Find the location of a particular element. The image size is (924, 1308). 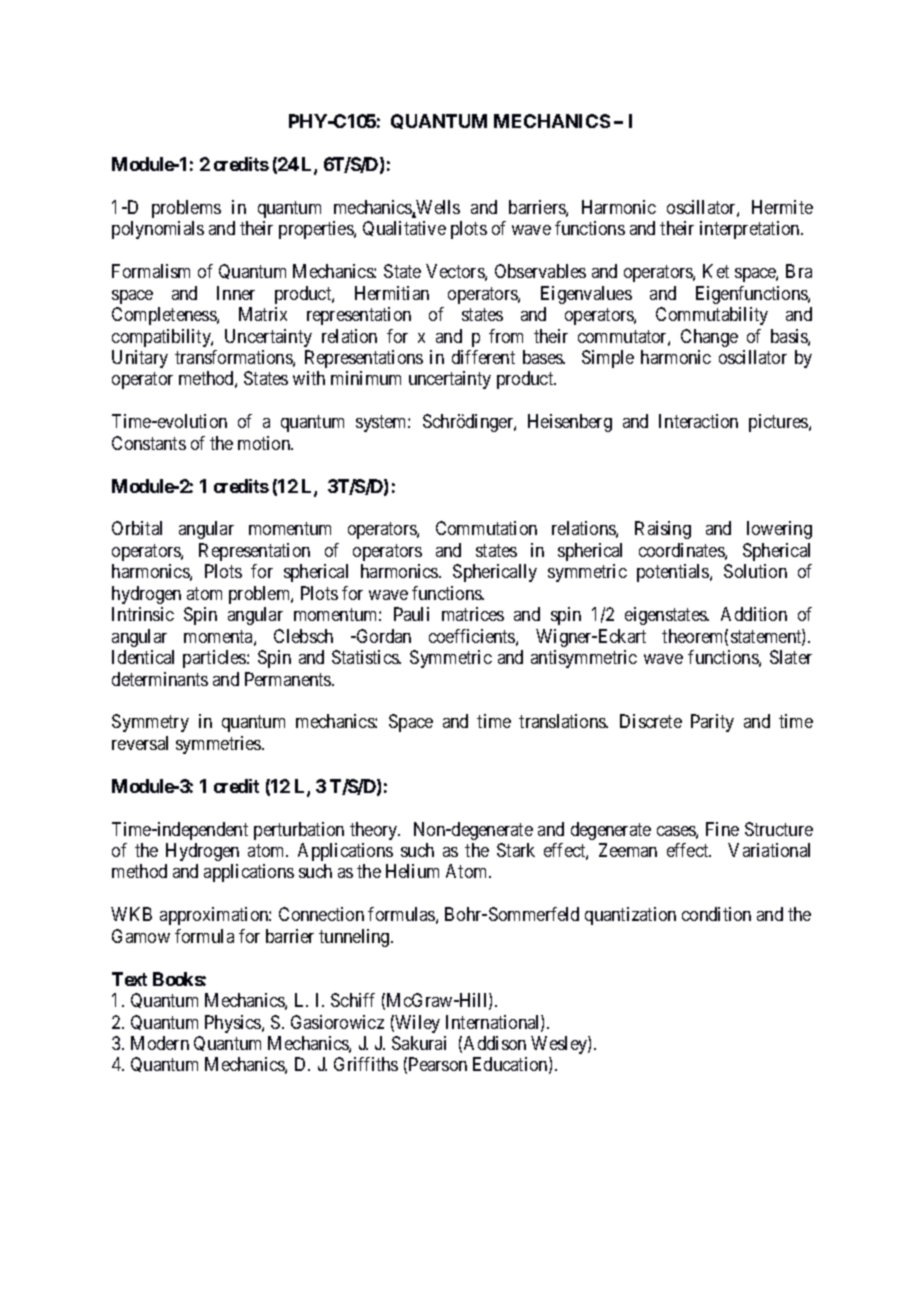

Raising is located at coordinates (663, 530).
